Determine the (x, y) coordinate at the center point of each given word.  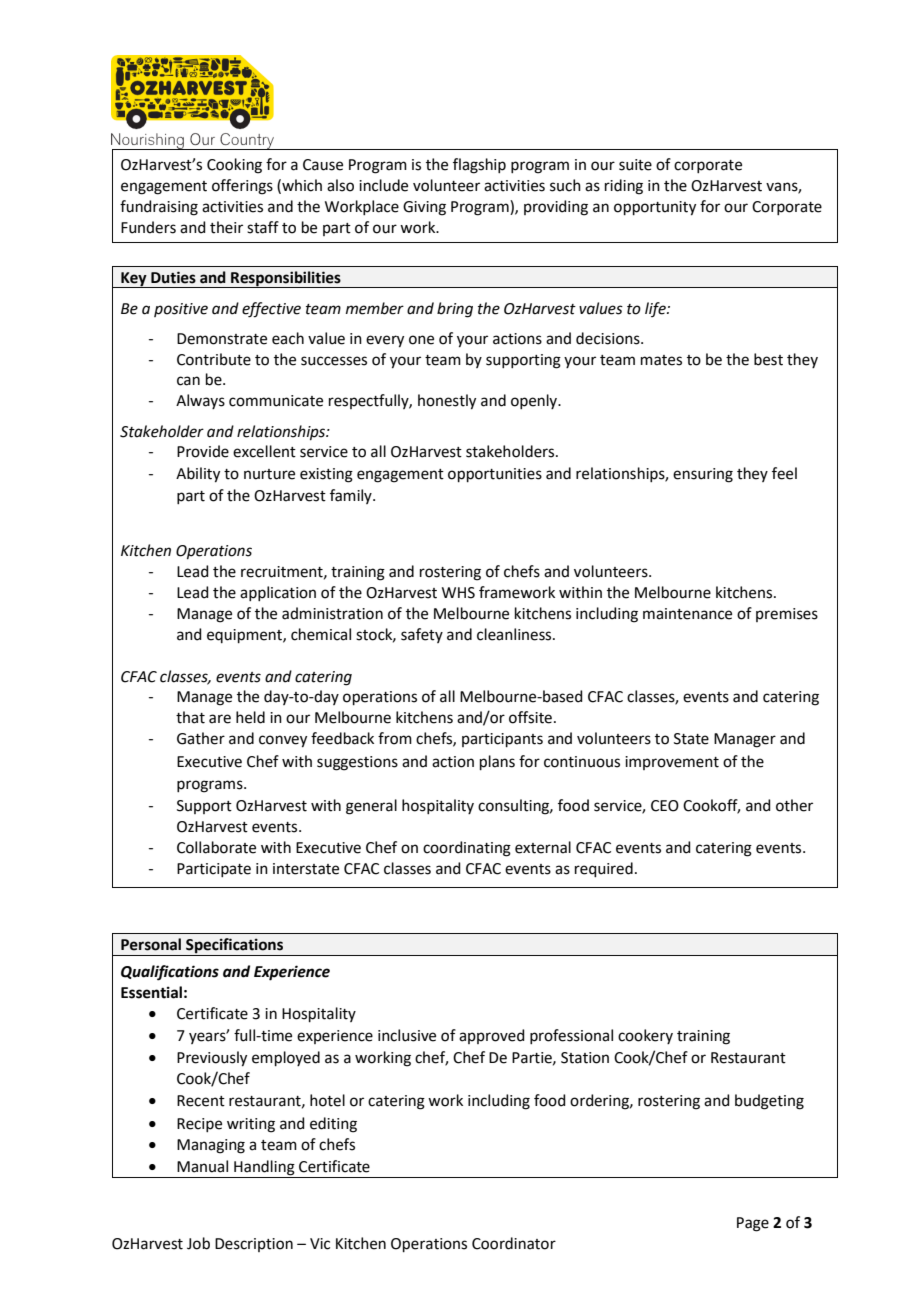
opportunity (655, 208)
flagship (479, 166)
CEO (665, 806)
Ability (198, 475)
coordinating (467, 849)
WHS (458, 593)
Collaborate (216, 847)
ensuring (703, 475)
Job (198, 1243)
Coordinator (514, 1243)
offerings (242, 187)
